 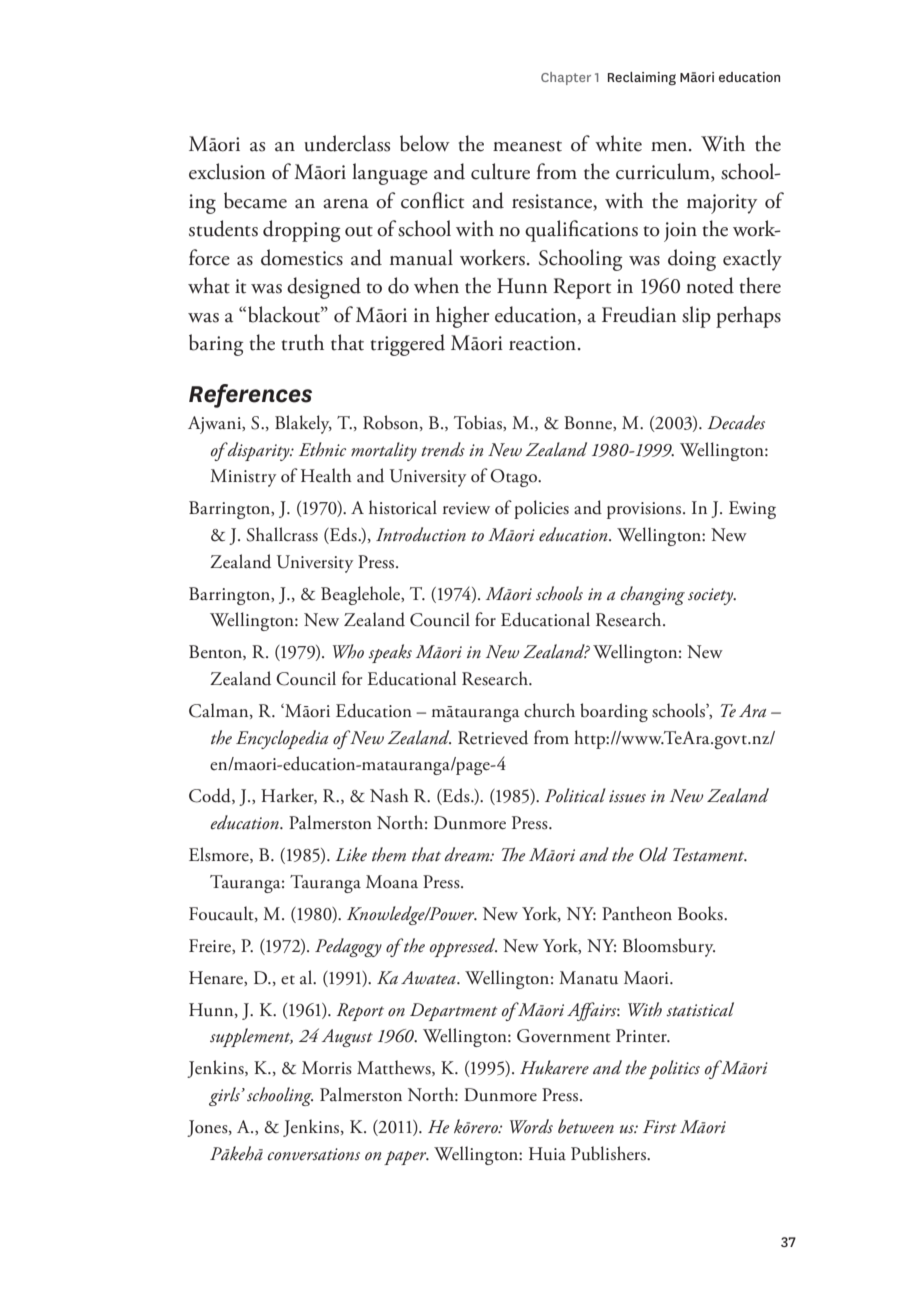 What do you see at coordinates (614, 712) in the screenshot?
I see `boarding` at bounding box center [614, 712].
